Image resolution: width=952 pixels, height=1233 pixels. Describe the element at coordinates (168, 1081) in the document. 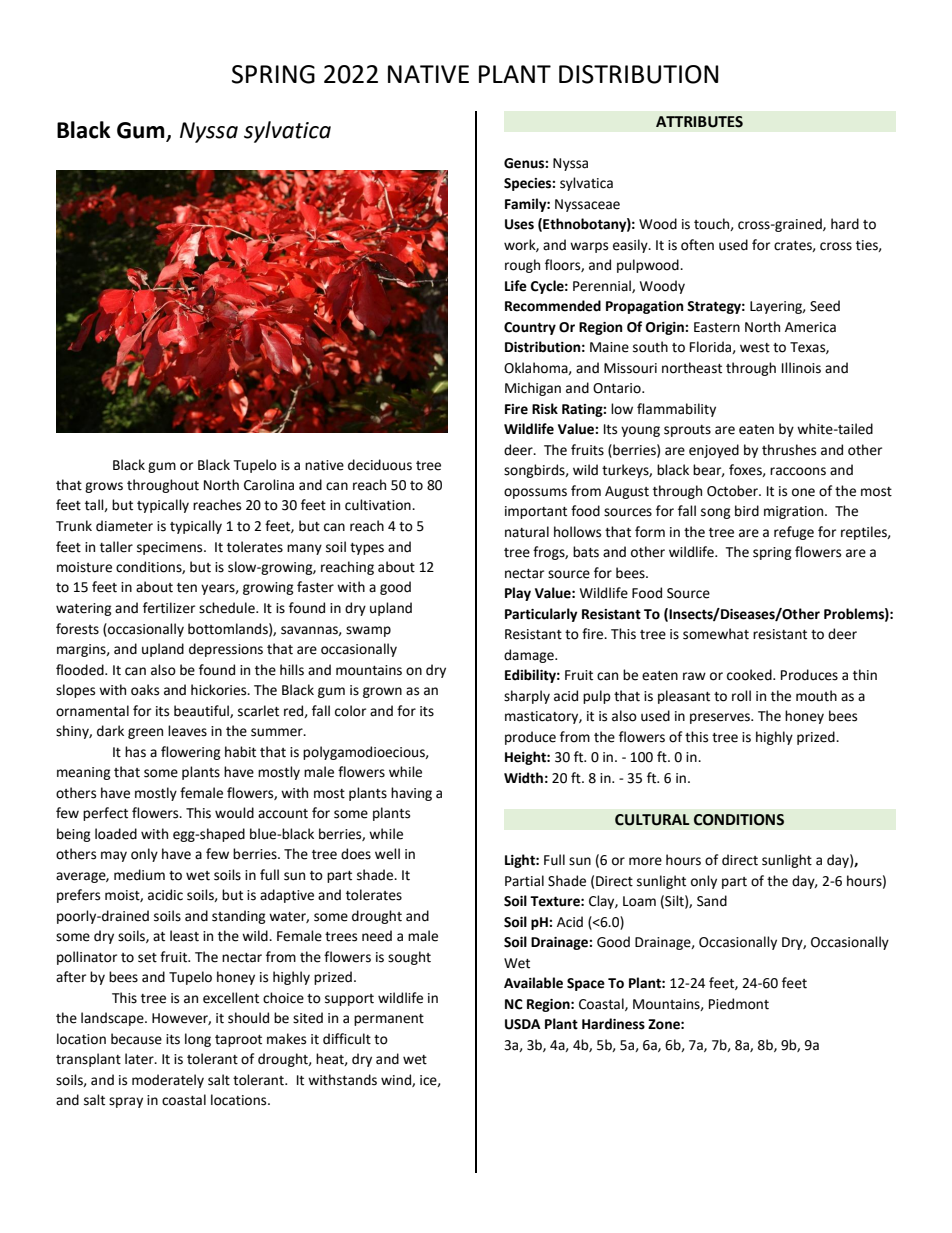

I see `moderately` at that location.
